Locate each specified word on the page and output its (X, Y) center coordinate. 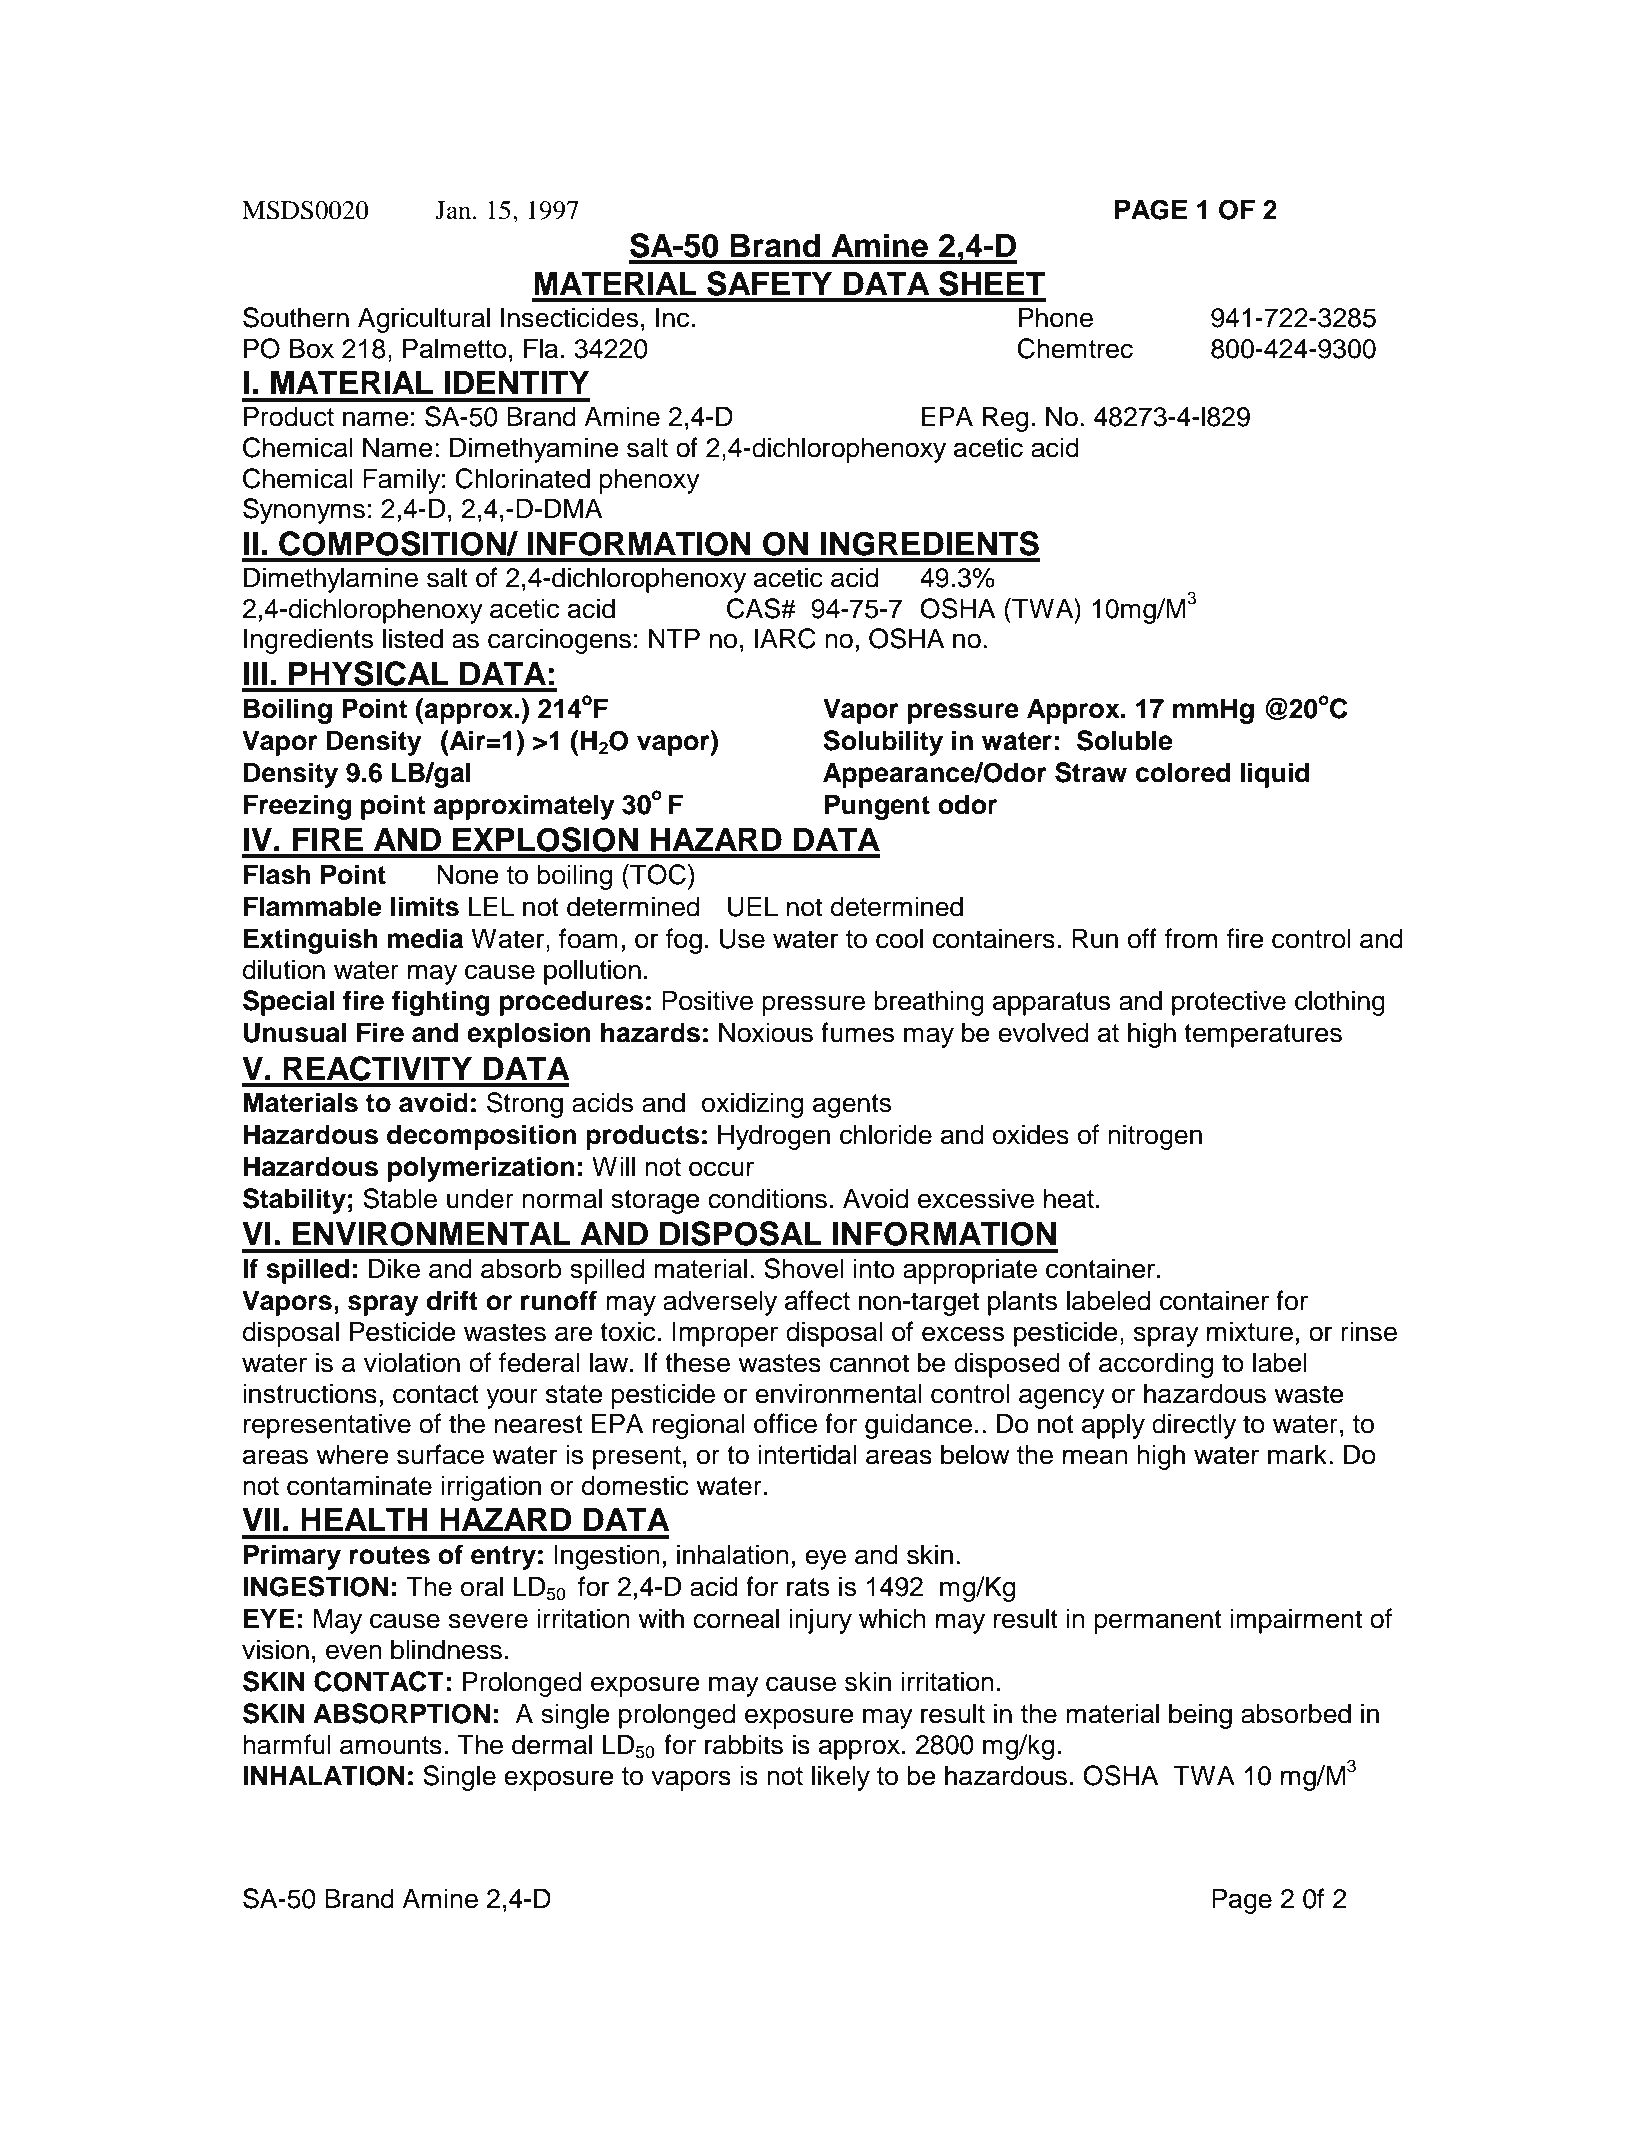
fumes (857, 1032)
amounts (391, 1745)
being (1200, 1716)
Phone (1056, 317)
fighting (441, 1003)
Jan (454, 210)
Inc (672, 317)
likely (841, 1778)
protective (1229, 1003)
